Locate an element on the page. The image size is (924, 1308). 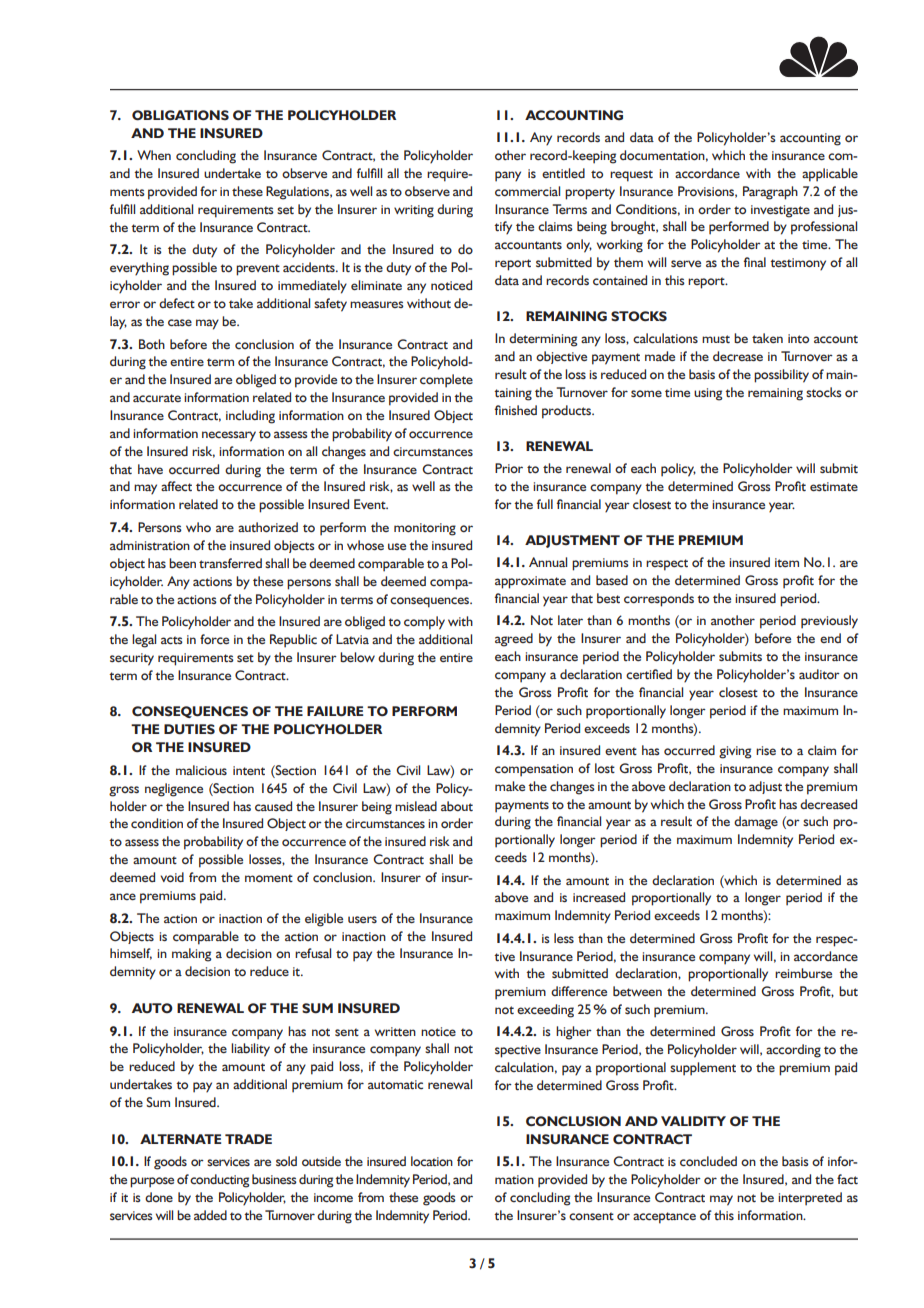
location is located at coordinates (432, 1161).
